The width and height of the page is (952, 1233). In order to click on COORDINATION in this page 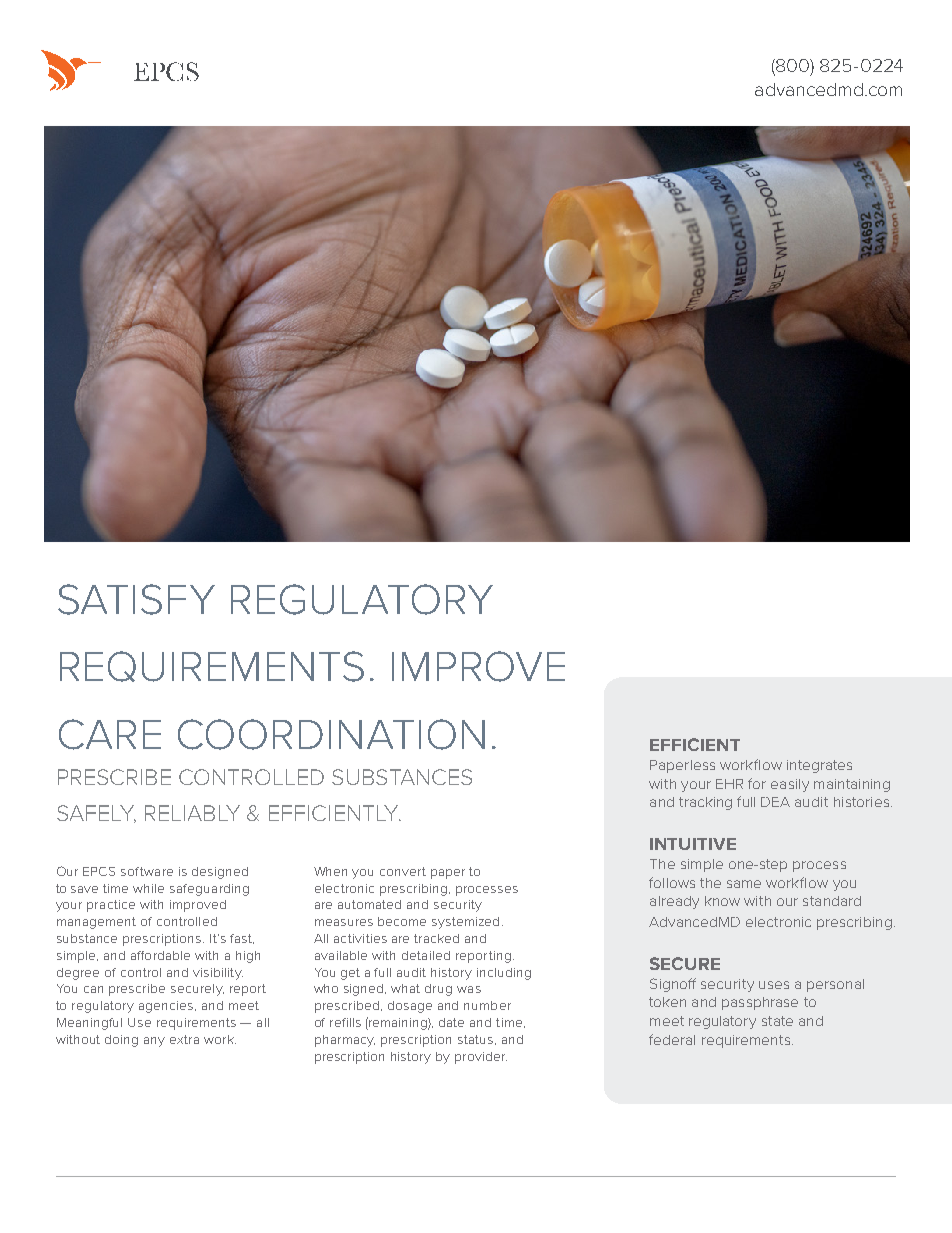, I will do `click(331, 734)`.
